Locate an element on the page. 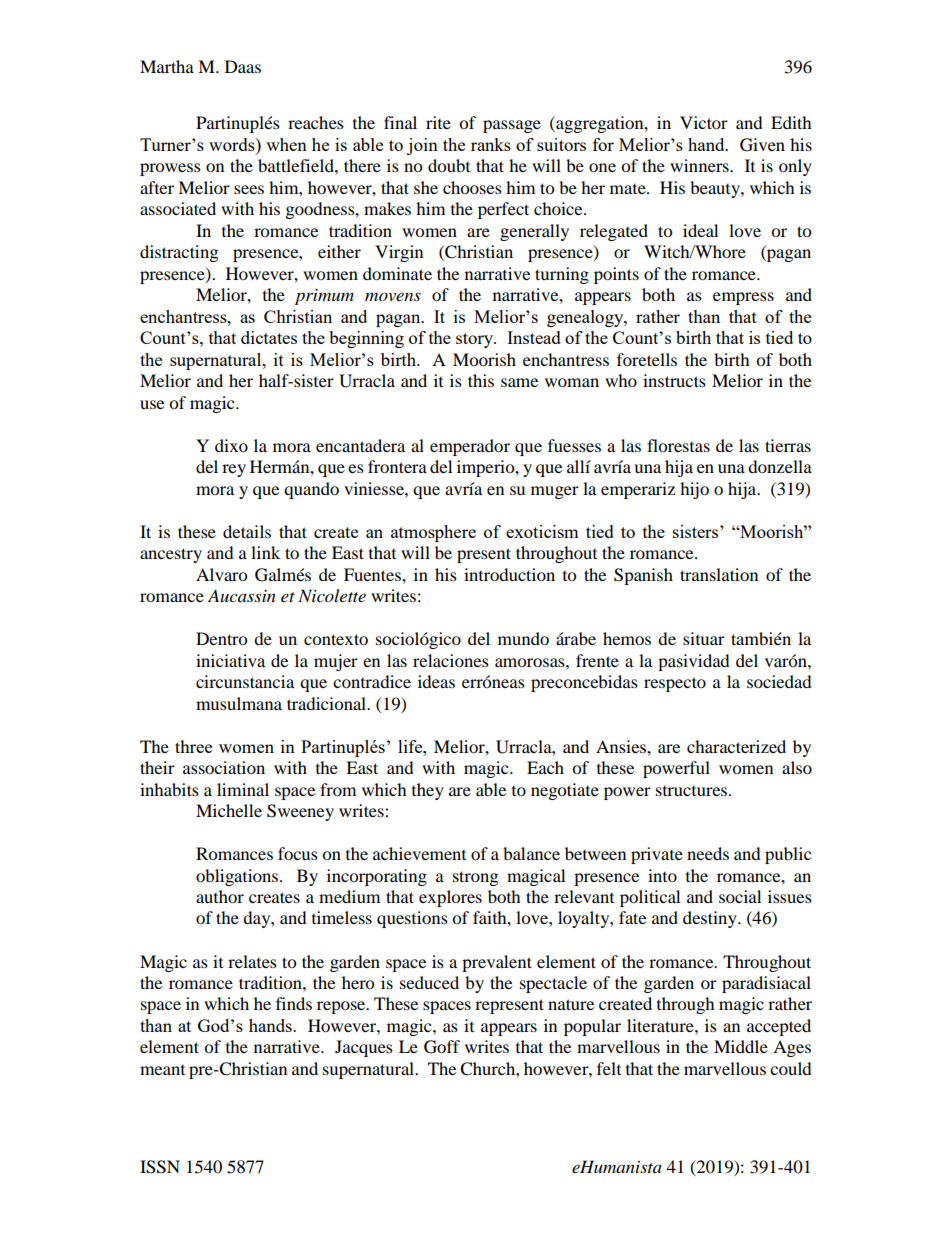 The image size is (952, 1233). passage is located at coordinates (512, 126).
